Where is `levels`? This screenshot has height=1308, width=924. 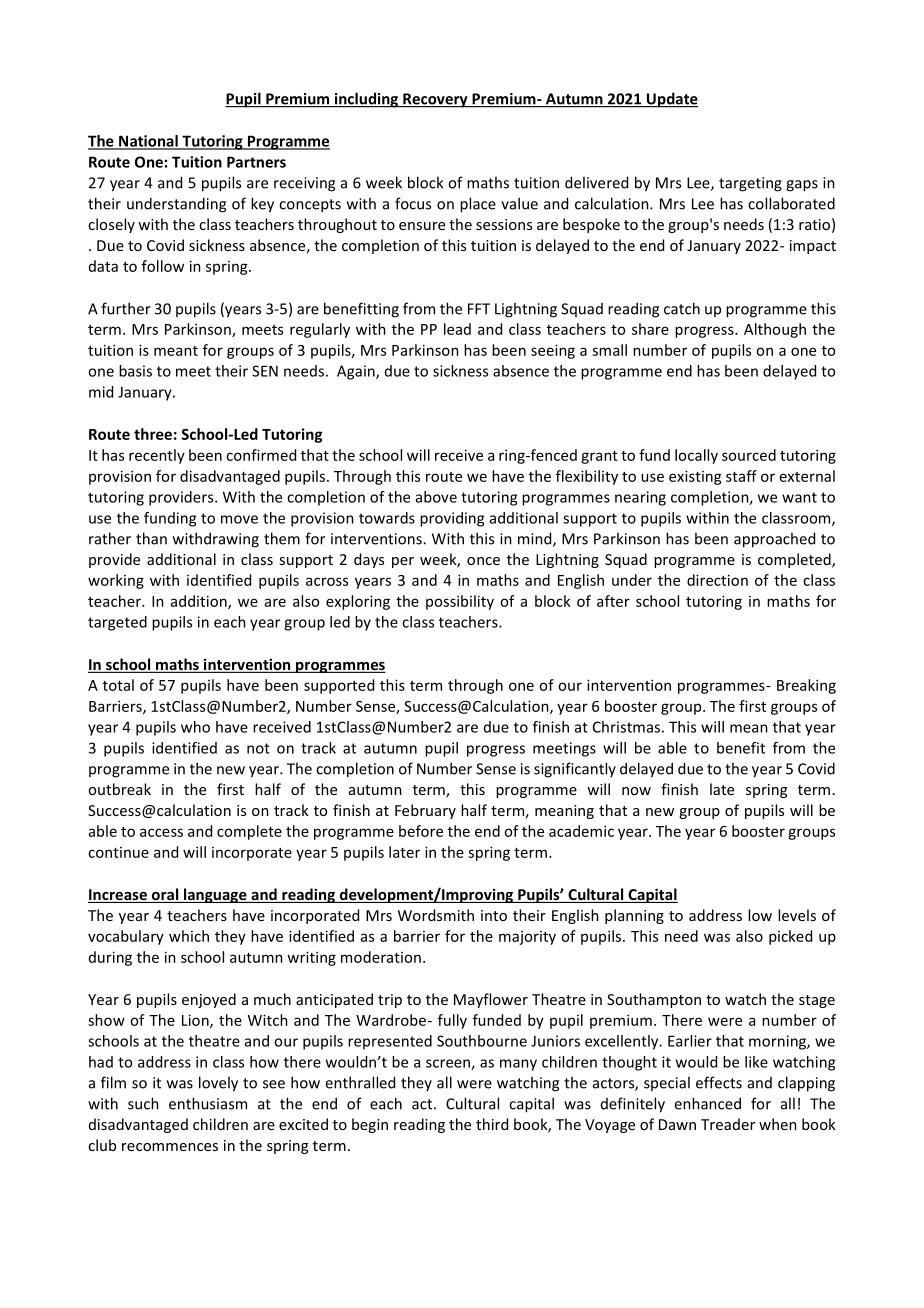 levels is located at coordinates (797, 915).
